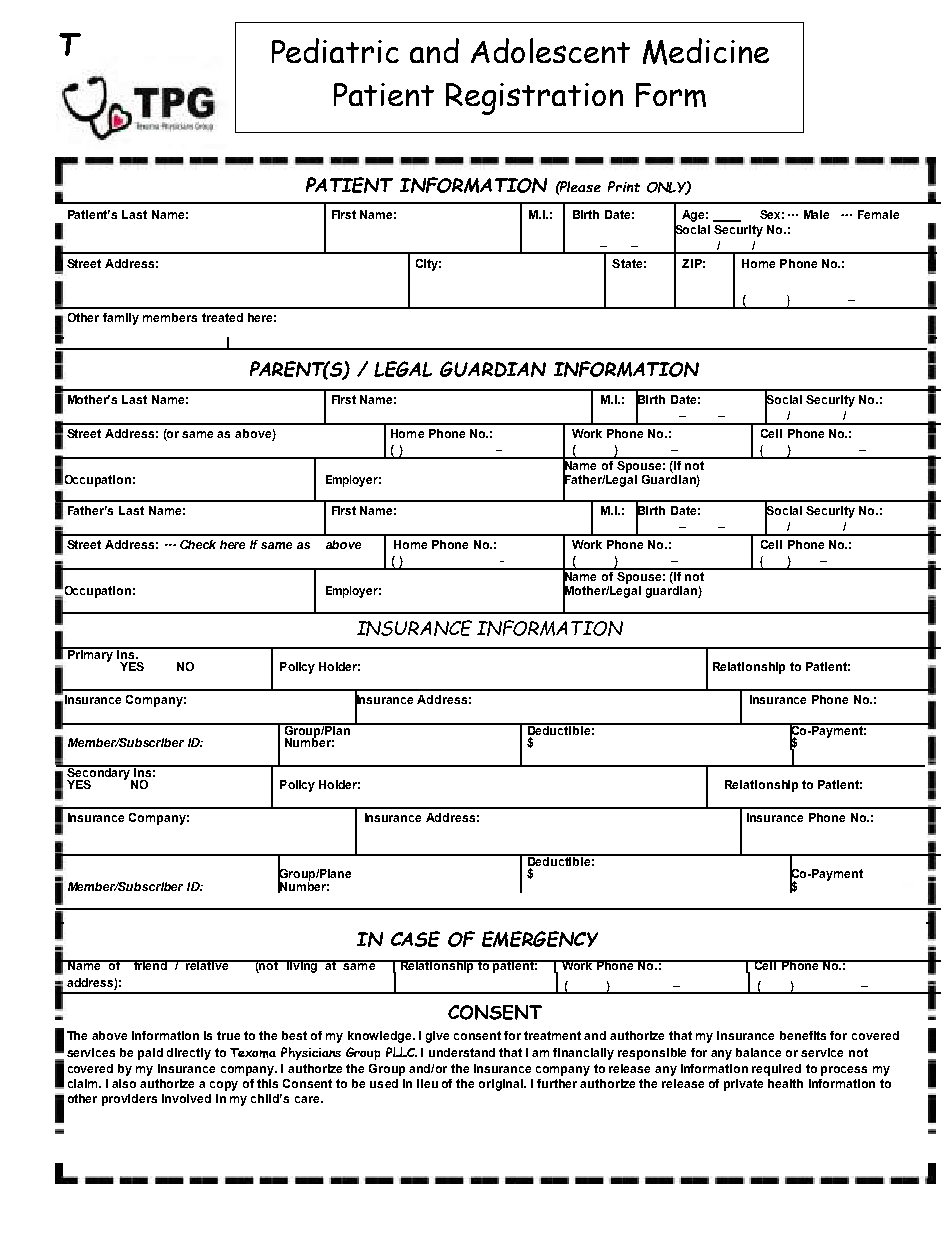 The image size is (952, 1233). Describe the element at coordinates (222, 317) in the screenshot. I see `treated` at that location.
